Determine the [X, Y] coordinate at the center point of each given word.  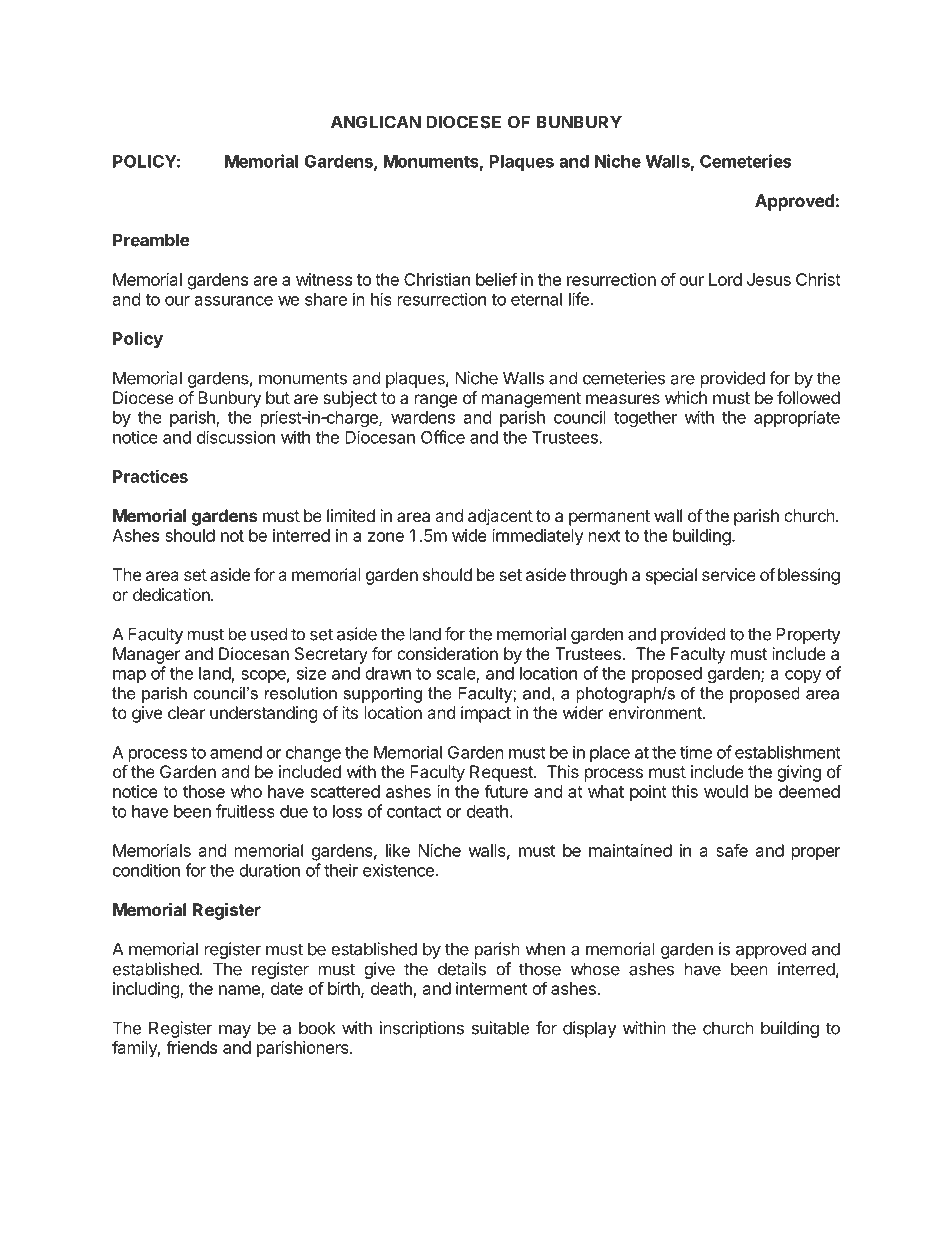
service [729, 574]
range [436, 401]
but [278, 397]
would [726, 791]
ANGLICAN [376, 122]
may [235, 1031]
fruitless [245, 811]
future [506, 791]
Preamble [151, 240]
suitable [500, 1028]
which [686, 397]
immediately [538, 537]
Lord [725, 279]
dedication [172, 594]
